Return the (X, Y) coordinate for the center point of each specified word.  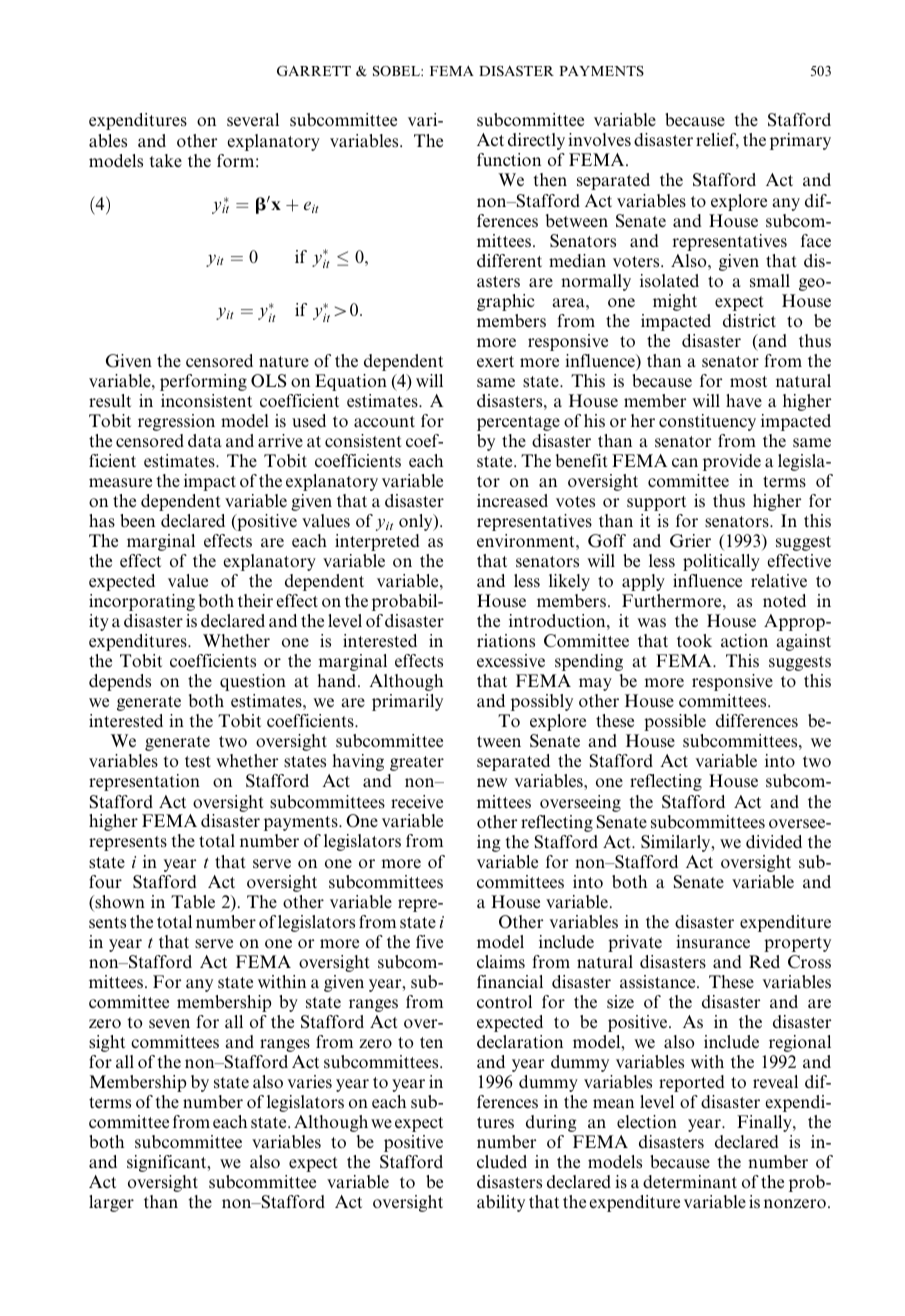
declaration (520, 1041)
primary (800, 141)
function (509, 159)
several (253, 119)
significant (168, 1163)
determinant (690, 1181)
